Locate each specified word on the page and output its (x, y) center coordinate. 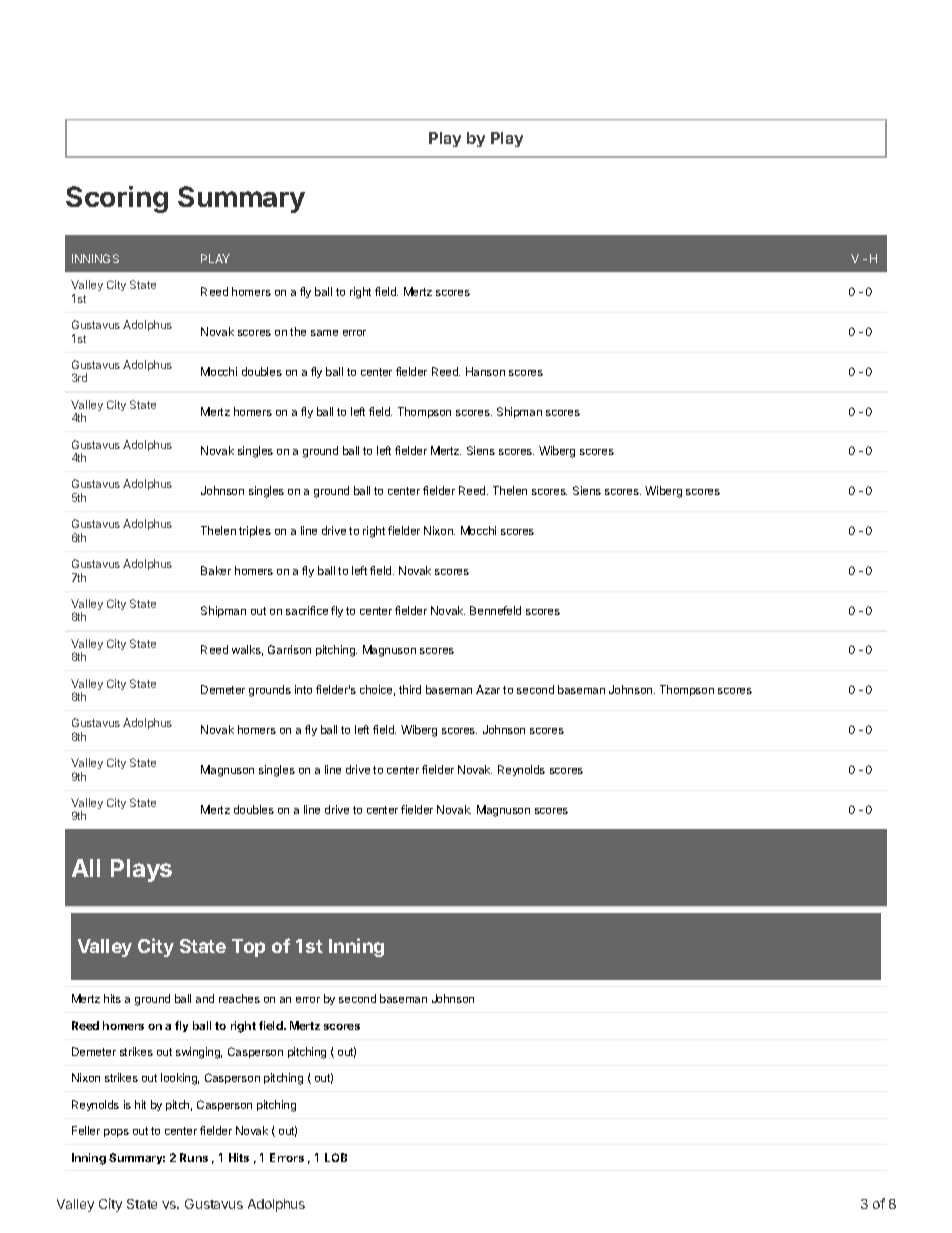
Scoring (117, 199)
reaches (239, 998)
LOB (336, 1157)
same (324, 333)
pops (116, 1133)
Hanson (485, 371)
